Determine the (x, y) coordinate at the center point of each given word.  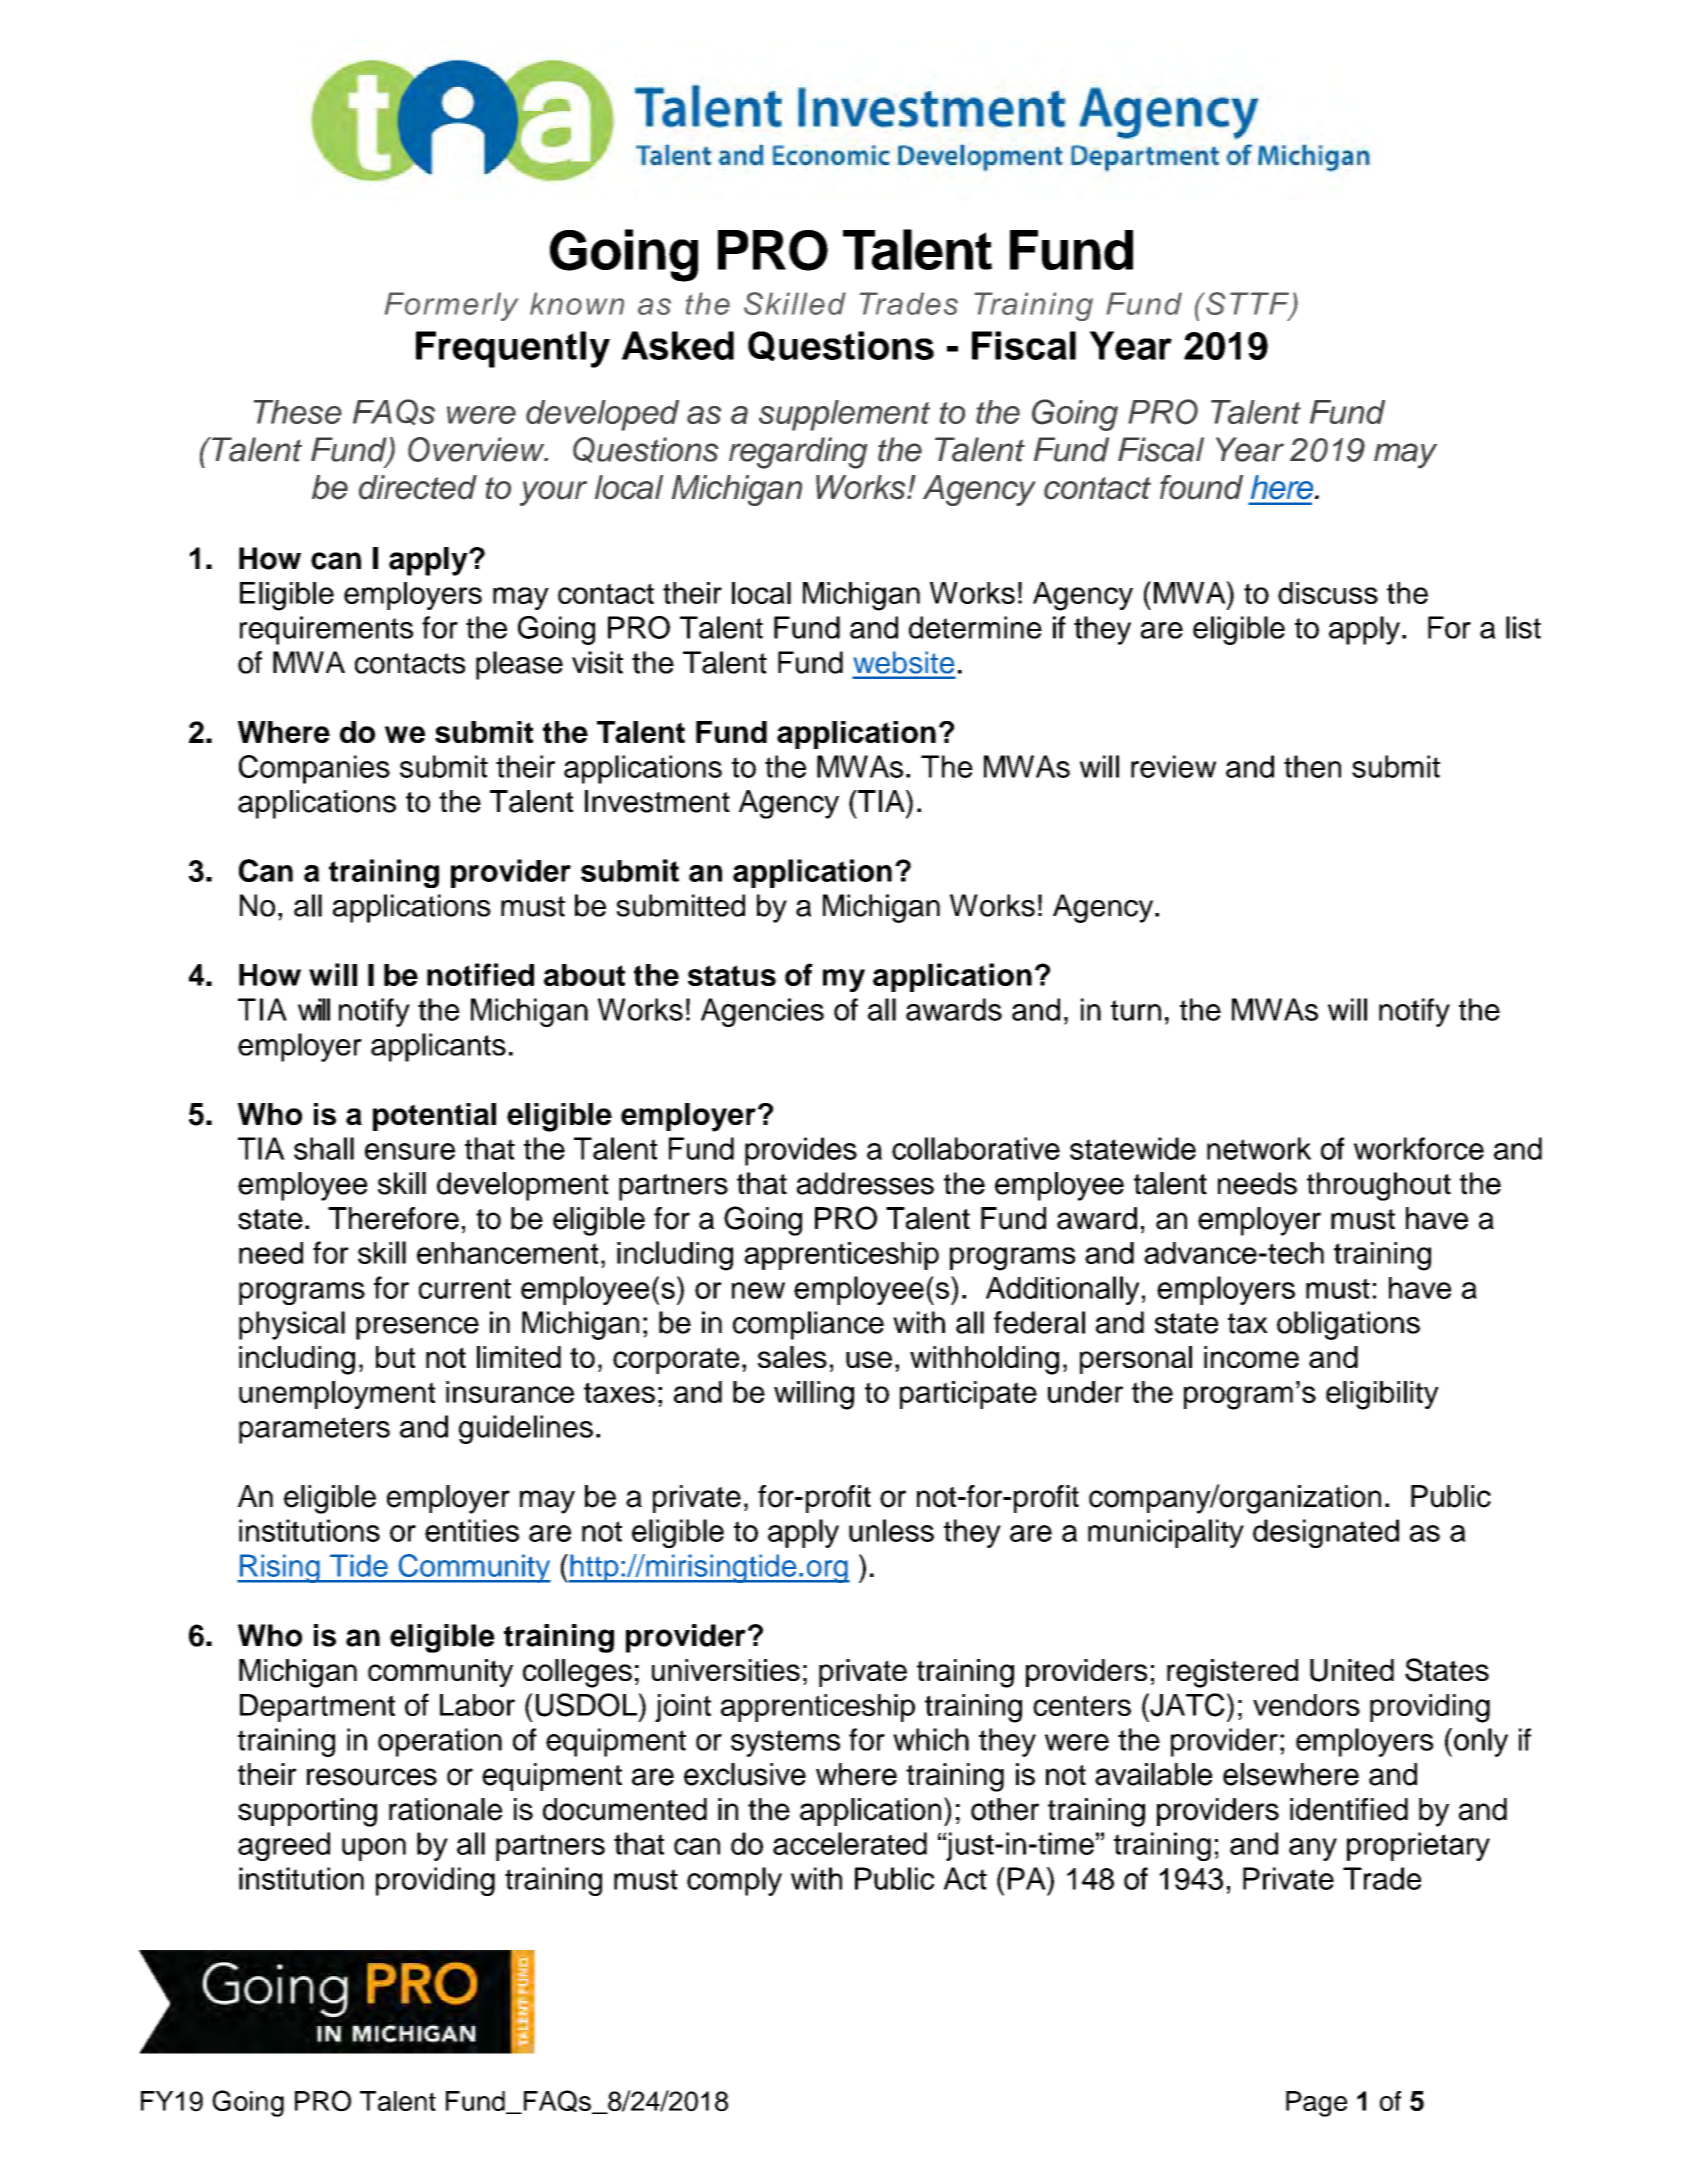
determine (975, 627)
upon (374, 1849)
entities (472, 1530)
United (1352, 1670)
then (1312, 766)
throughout (1379, 1186)
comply (734, 1881)
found (1201, 487)
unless (891, 1530)
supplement (844, 415)
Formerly (451, 306)
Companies (314, 769)
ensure (410, 1151)
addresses (865, 1183)
